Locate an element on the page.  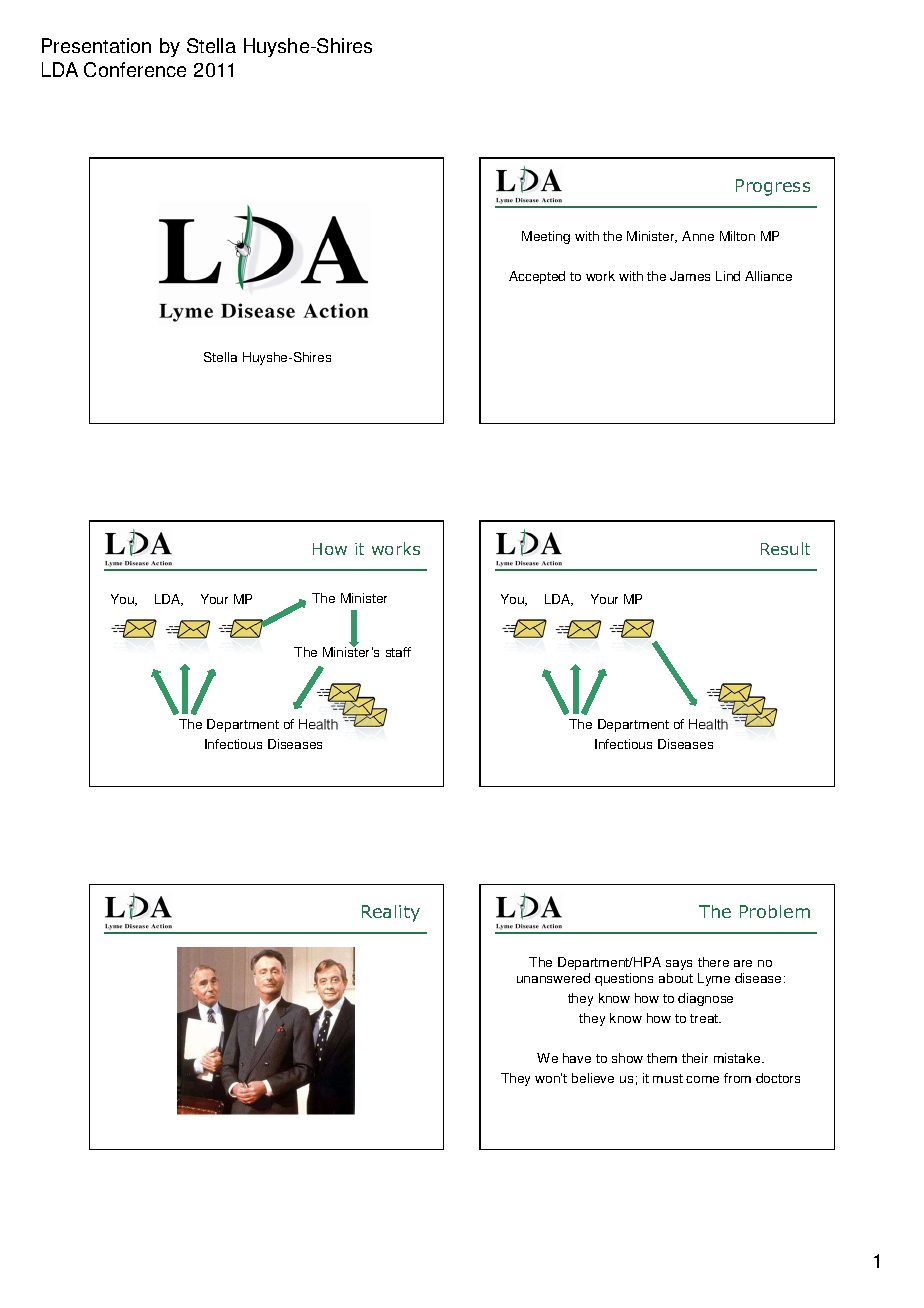
have is located at coordinates (577, 1058).
